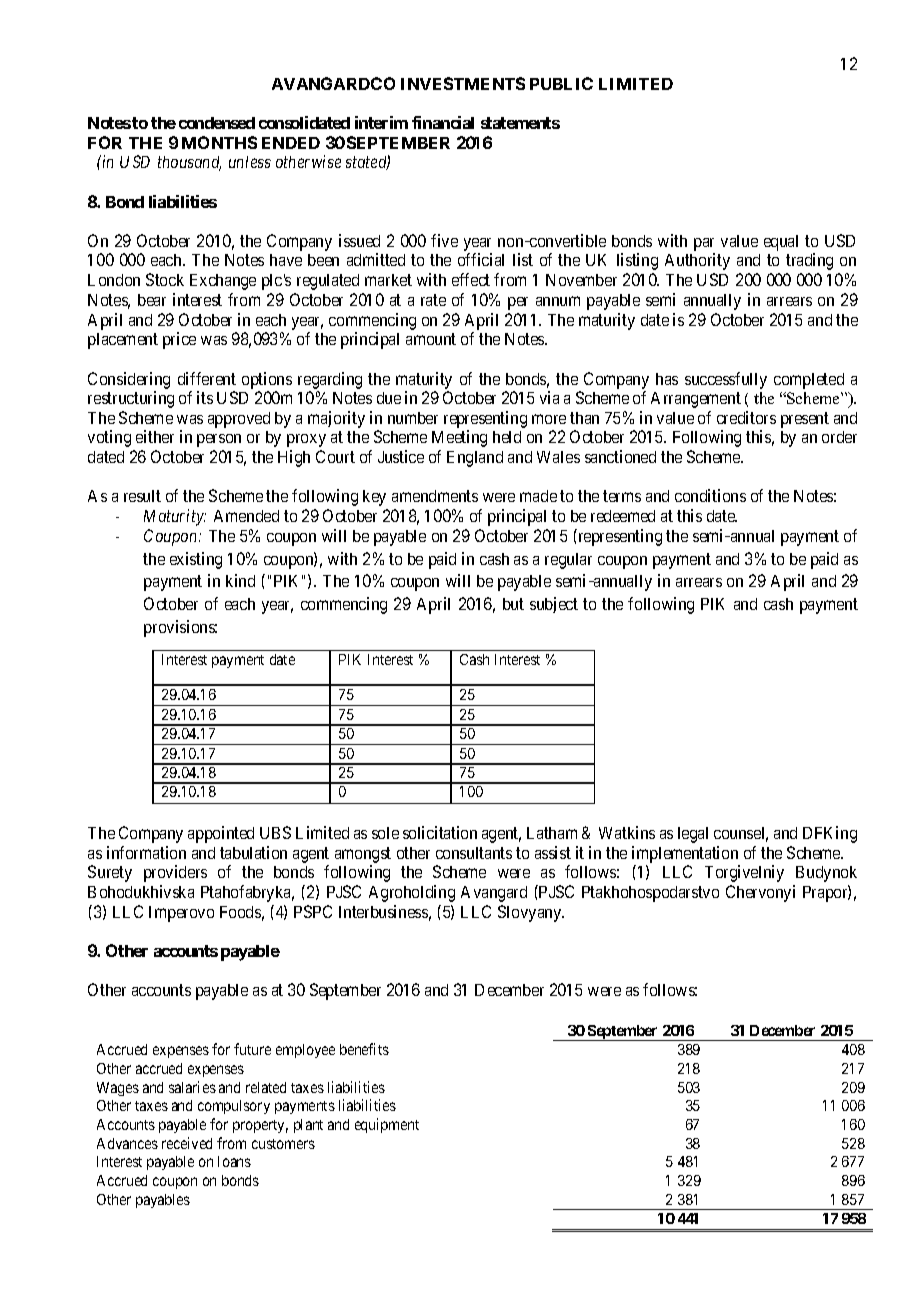  What do you see at coordinates (187, 1143) in the screenshot?
I see `received` at bounding box center [187, 1143].
